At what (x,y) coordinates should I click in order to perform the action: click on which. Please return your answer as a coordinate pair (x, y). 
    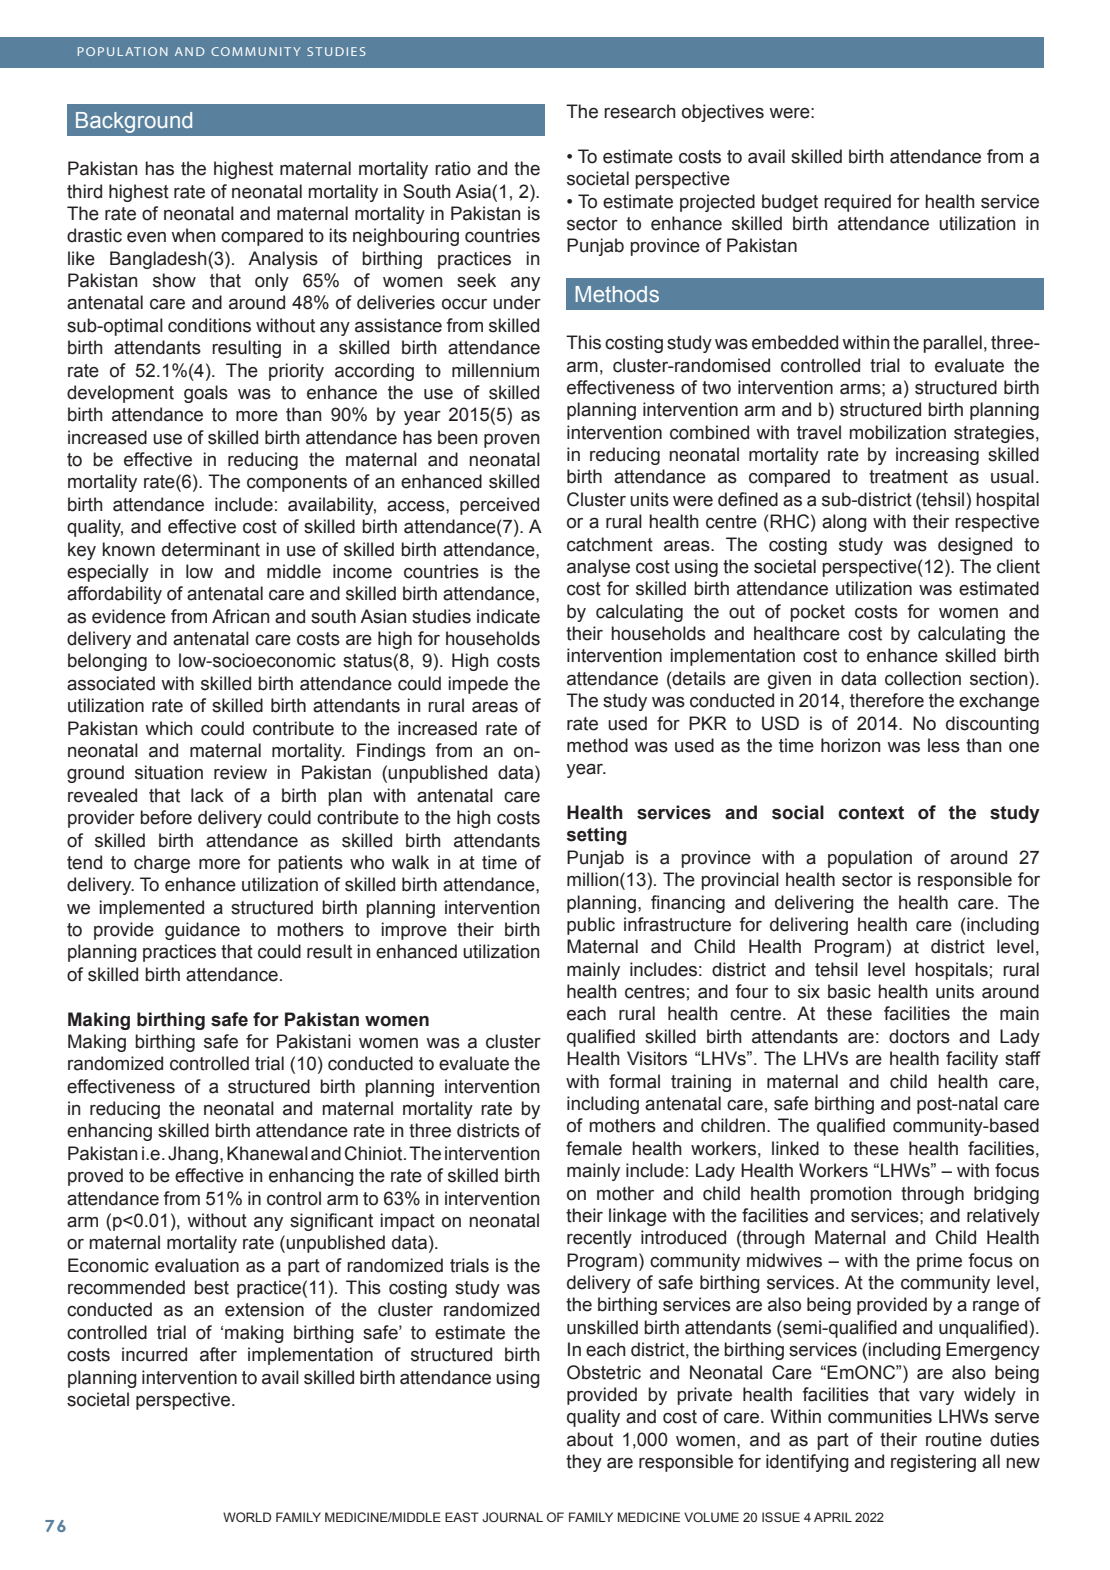
    Looking at the image, I should click on (169, 728).
